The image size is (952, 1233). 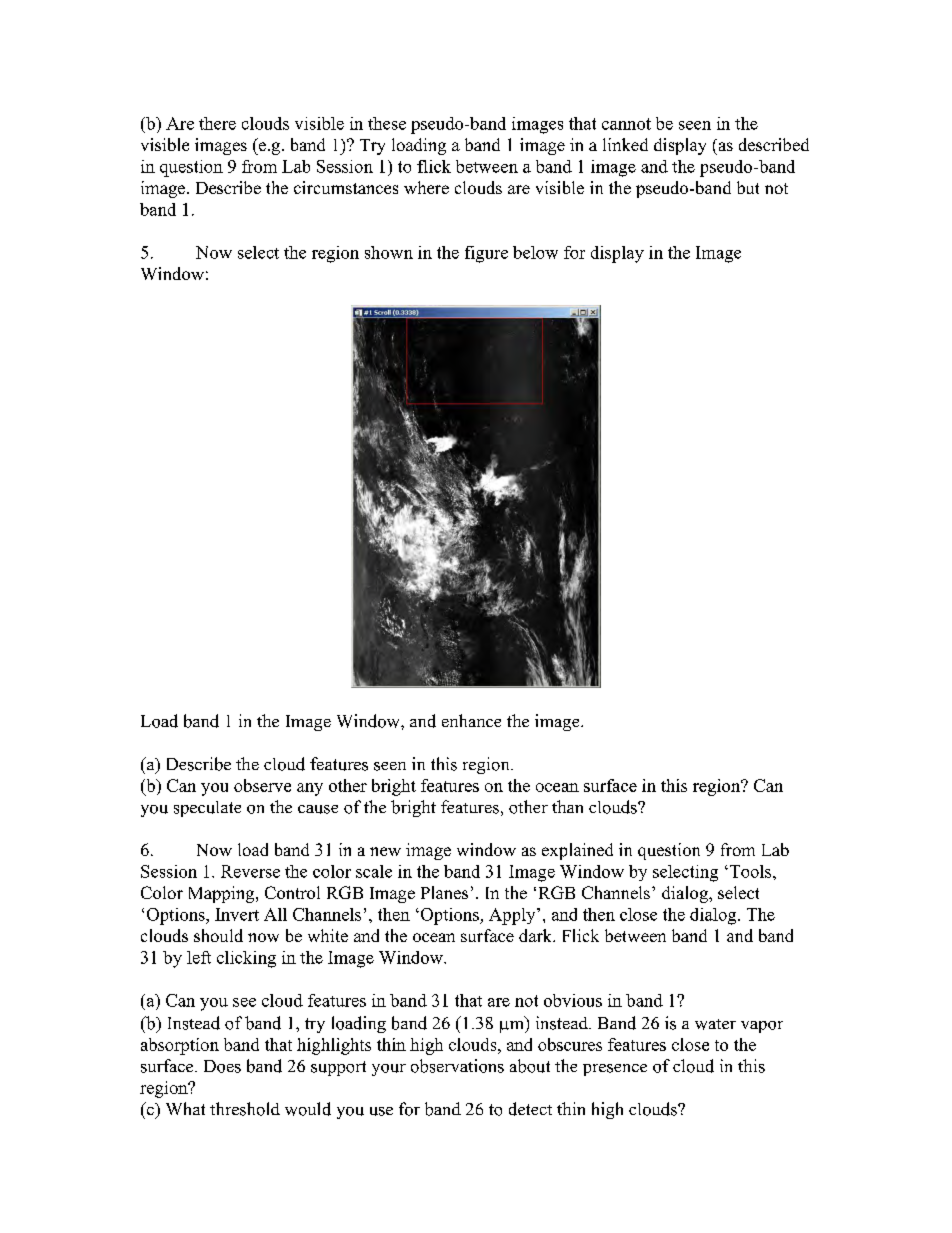 I want to click on where, so click(x=426, y=187).
